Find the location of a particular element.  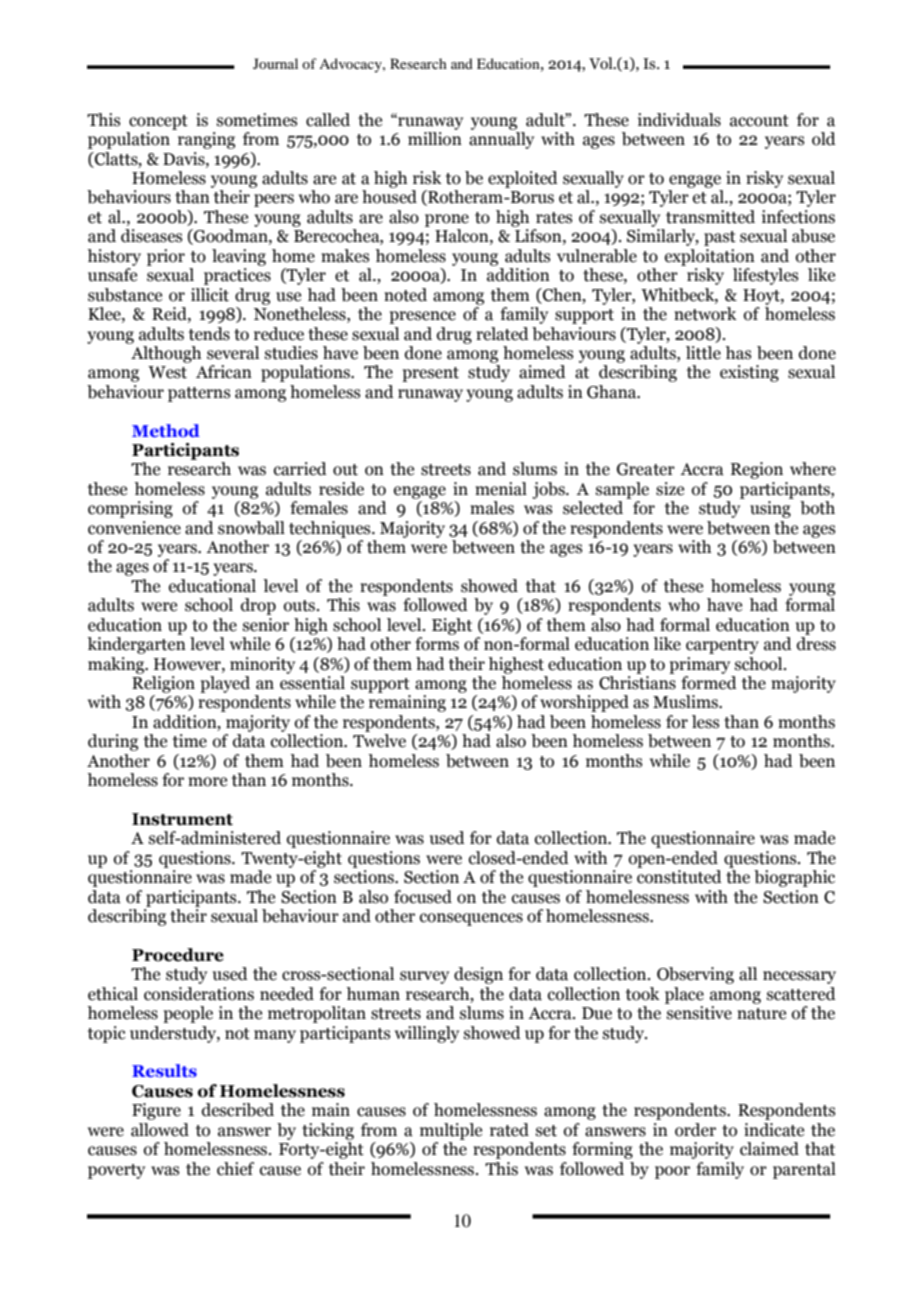

forms is located at coordinates (437, 644).
